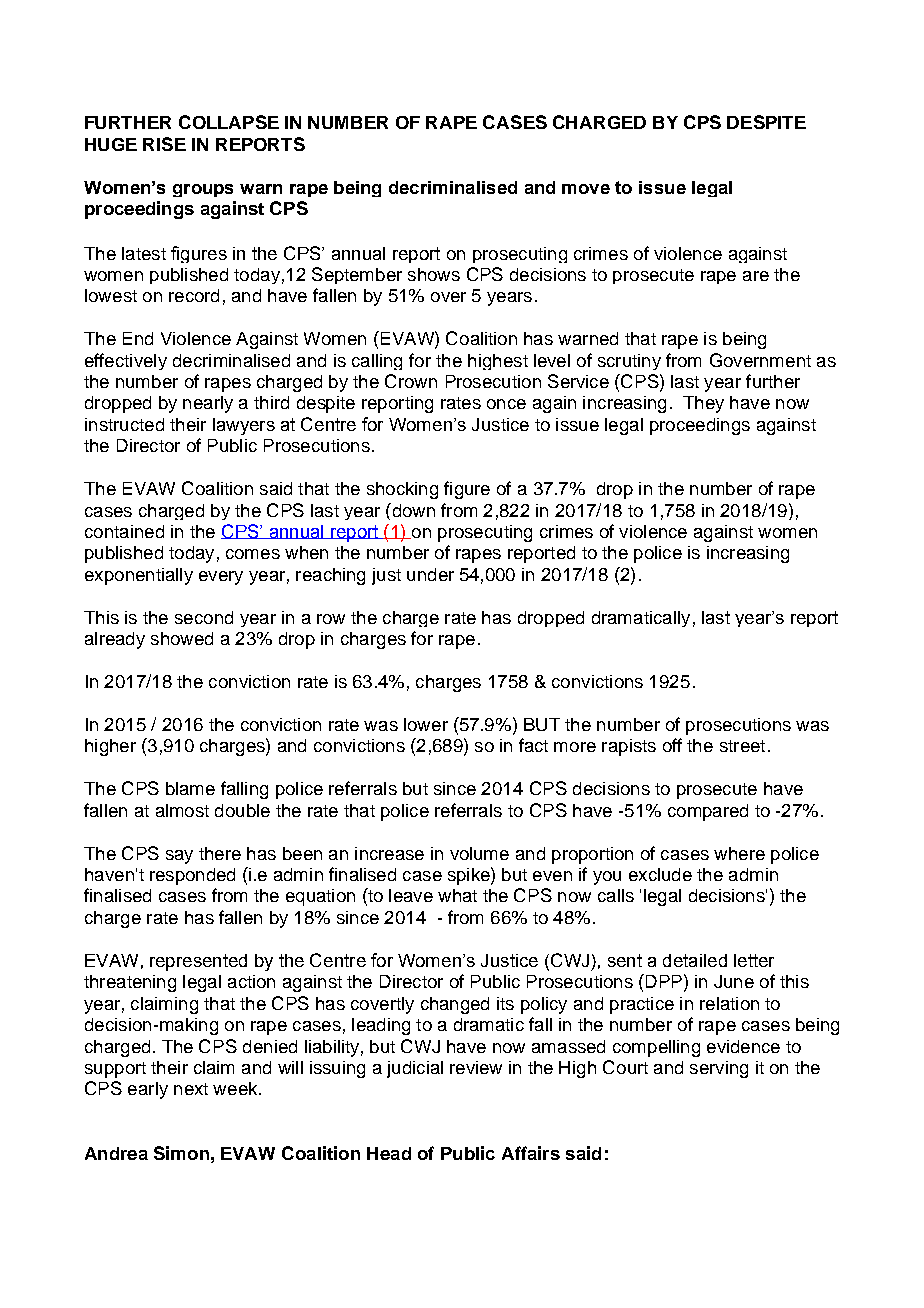 The width and height of the document is (924, 1308). Describe the element at coordinates (672, 745) in the document. I see `off` at that location.
